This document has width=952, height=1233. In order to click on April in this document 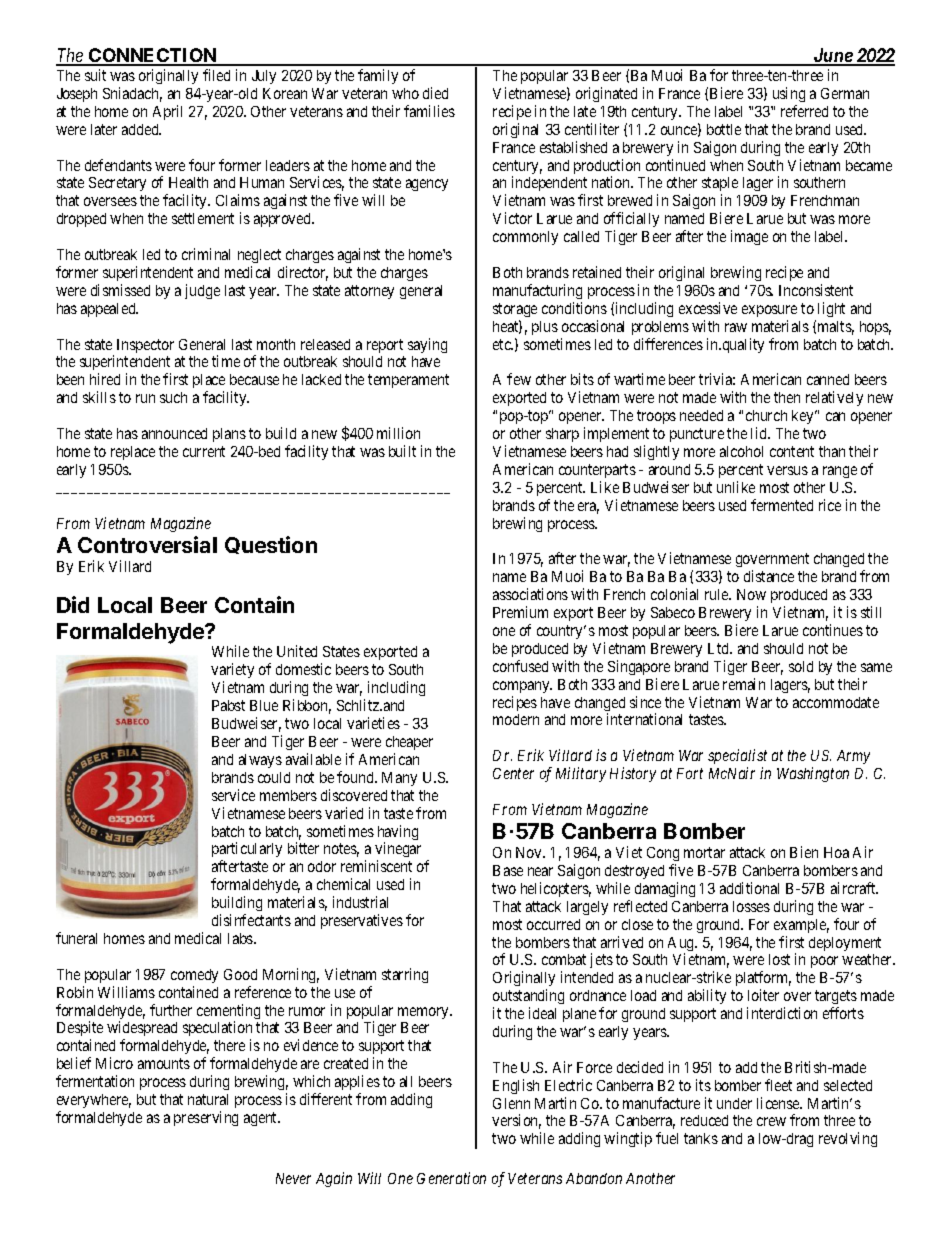, I will do `click(167, 112)`.
